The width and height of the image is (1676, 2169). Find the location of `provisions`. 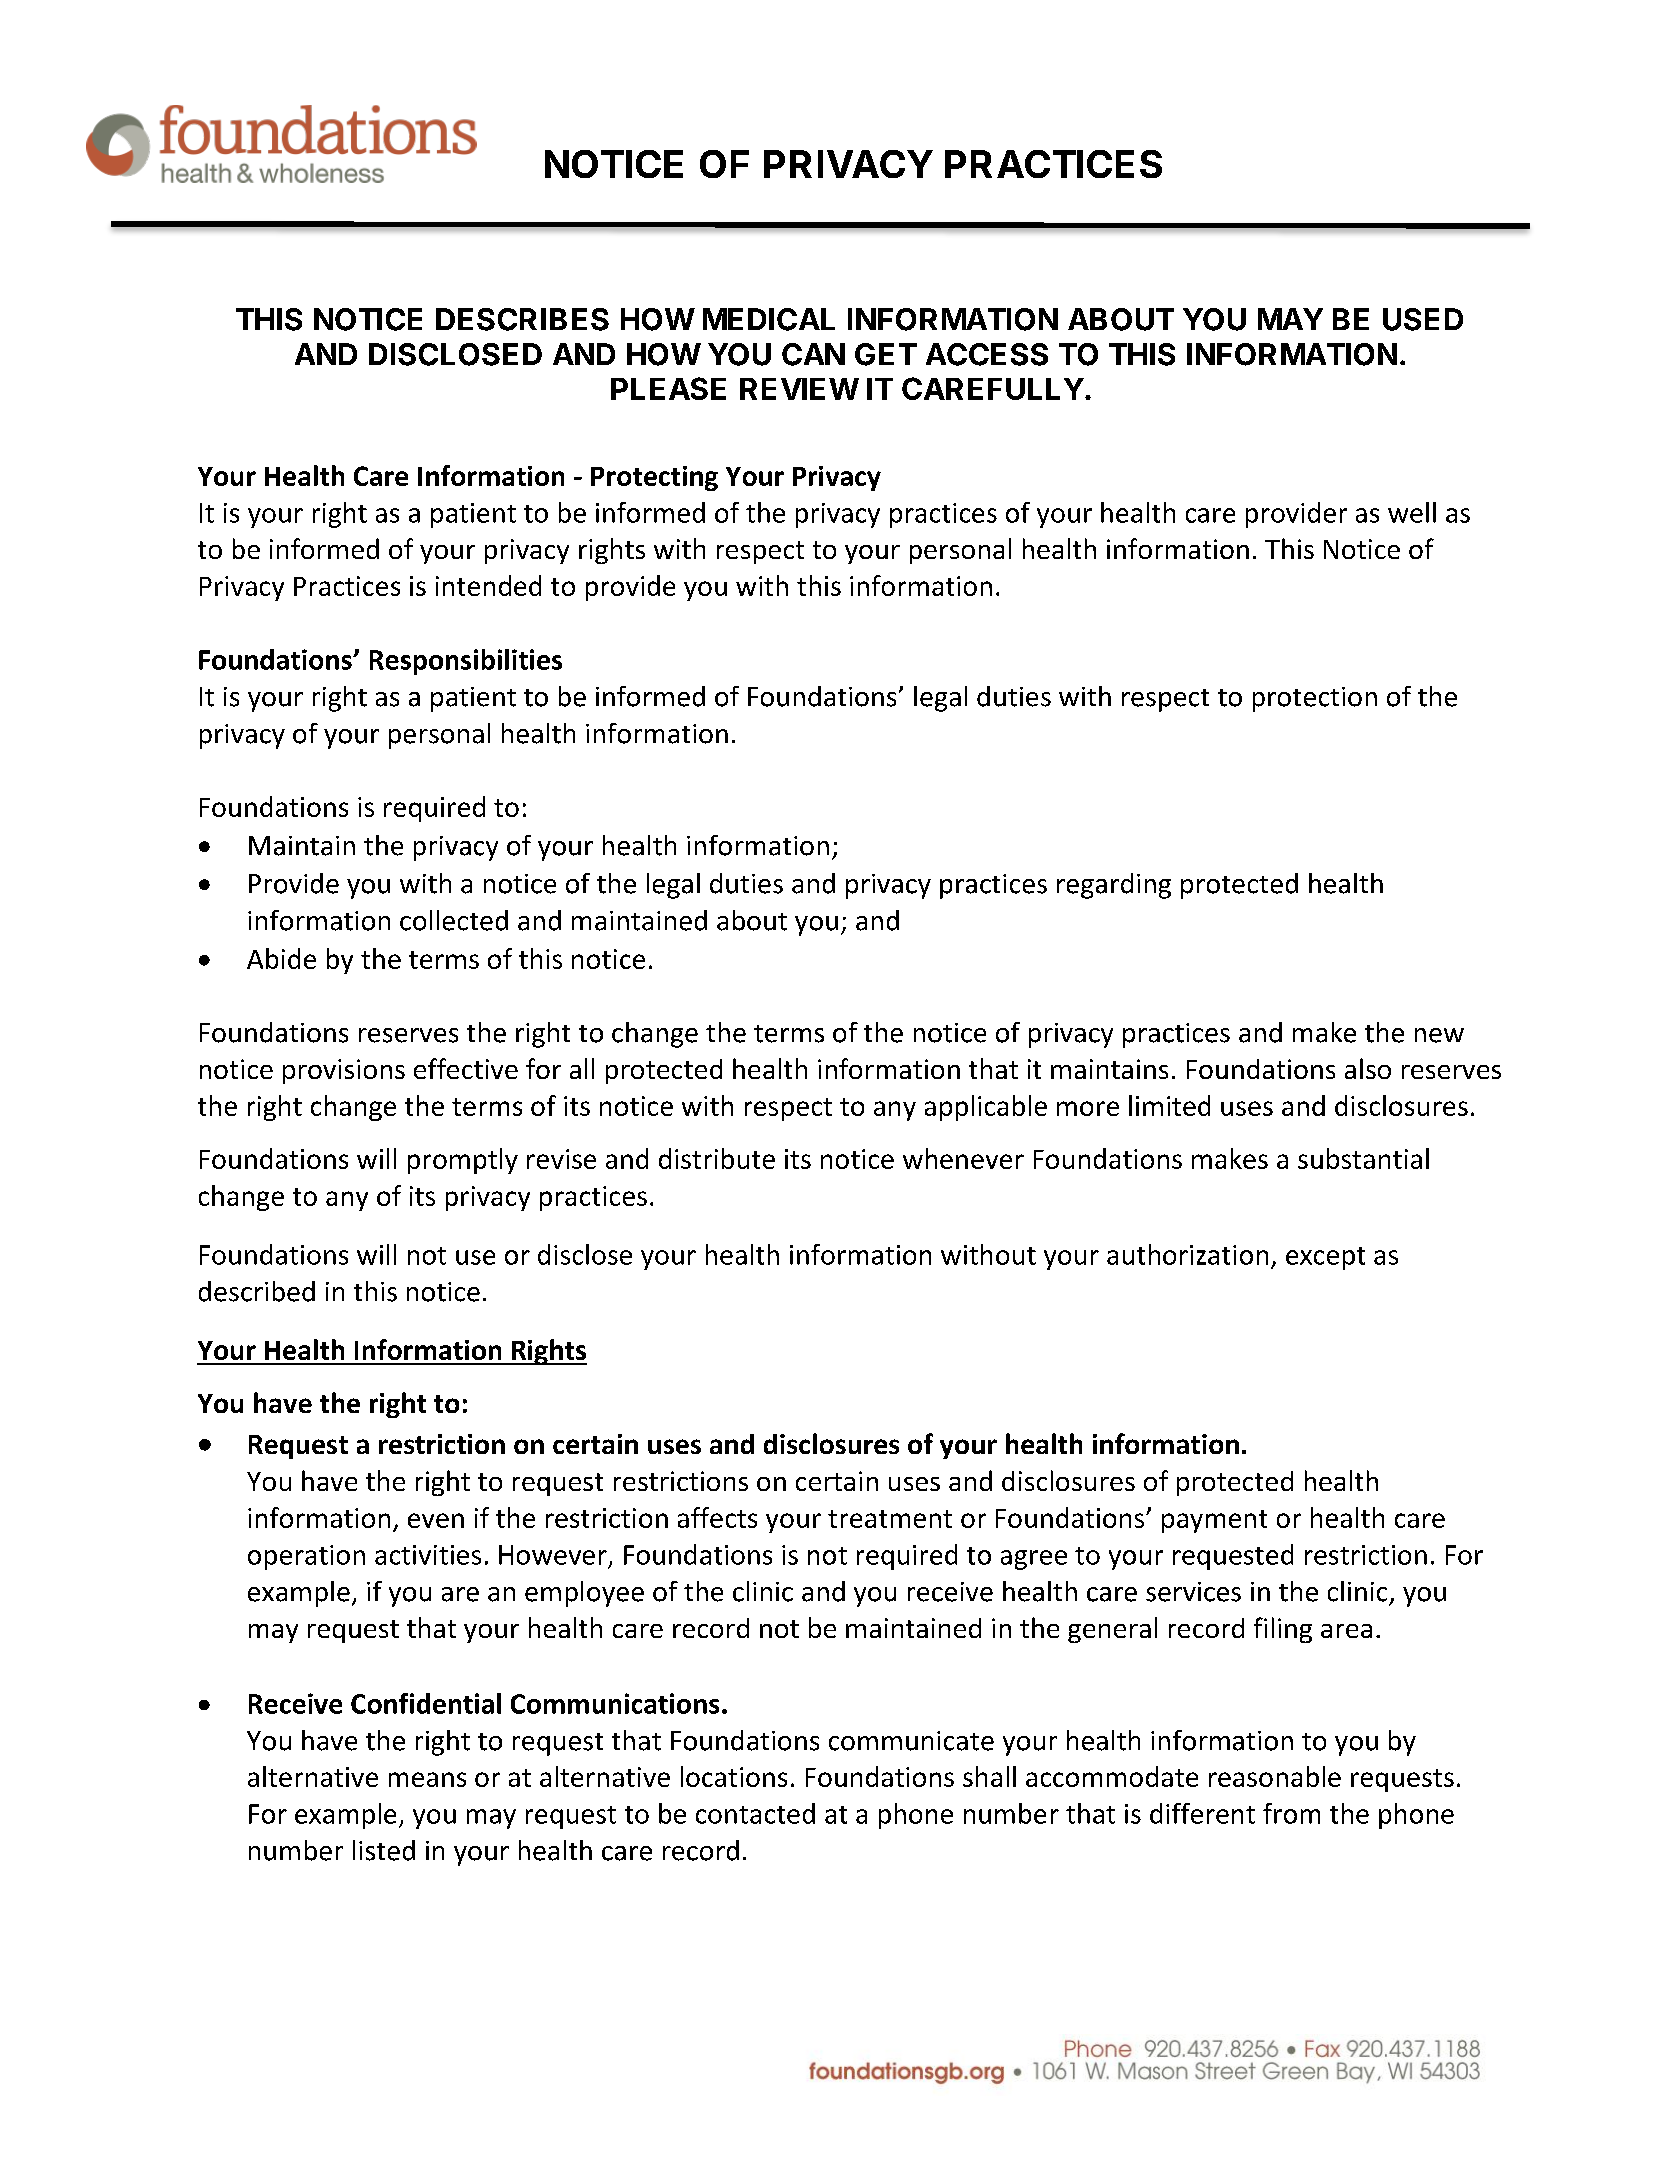

provisions is located at coordinates (344, 1071).
